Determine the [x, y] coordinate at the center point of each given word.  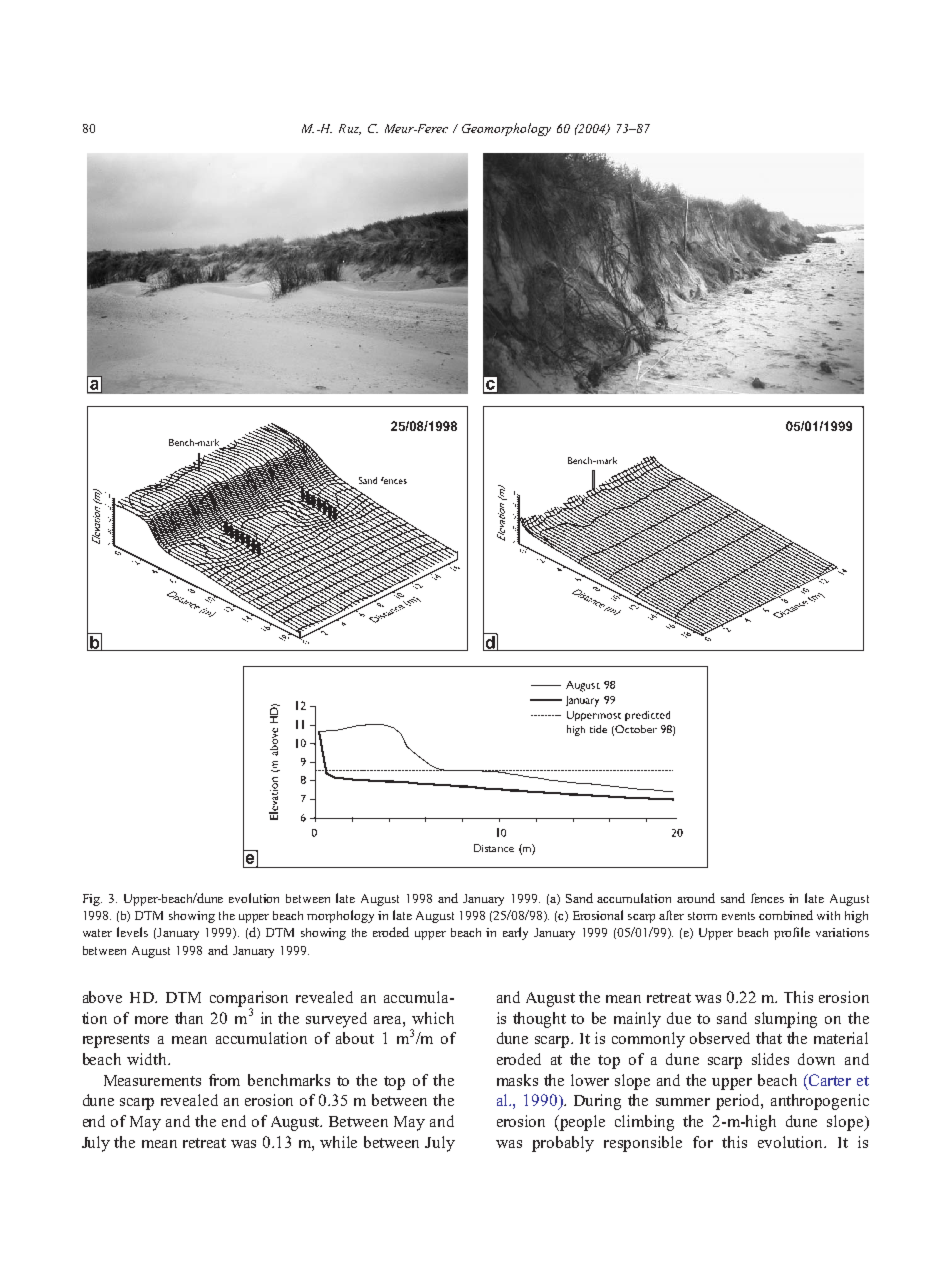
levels [132, 932]
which [433, 1018]
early [515, 933]
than [189, 1018]
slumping [786, 1020]
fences [767, 898]
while [338, 1142]
